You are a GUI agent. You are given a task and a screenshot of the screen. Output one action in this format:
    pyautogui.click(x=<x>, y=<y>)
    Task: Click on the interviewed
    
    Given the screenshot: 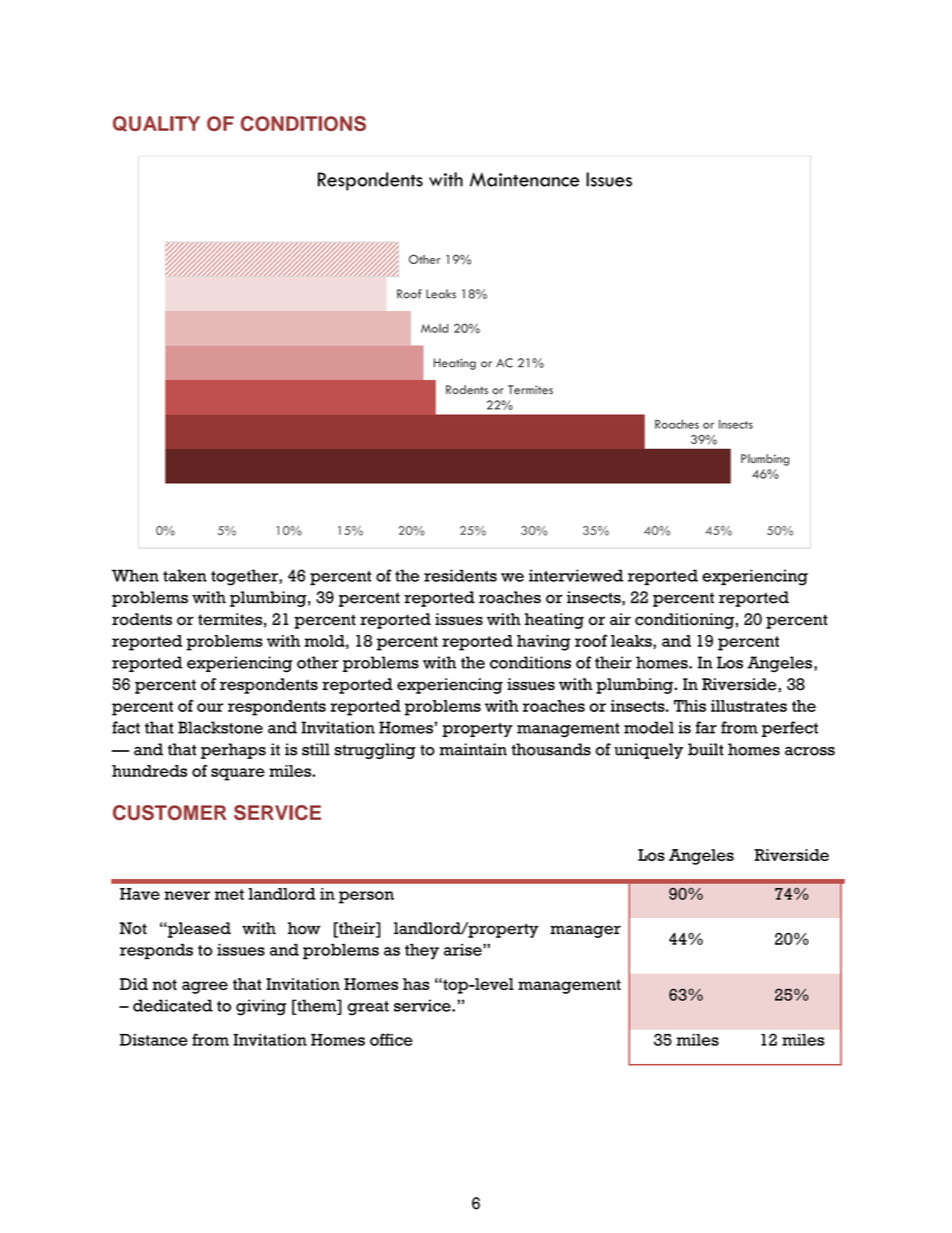 What is the action you would take?
    pyautogui.click(x=576, y=575)
